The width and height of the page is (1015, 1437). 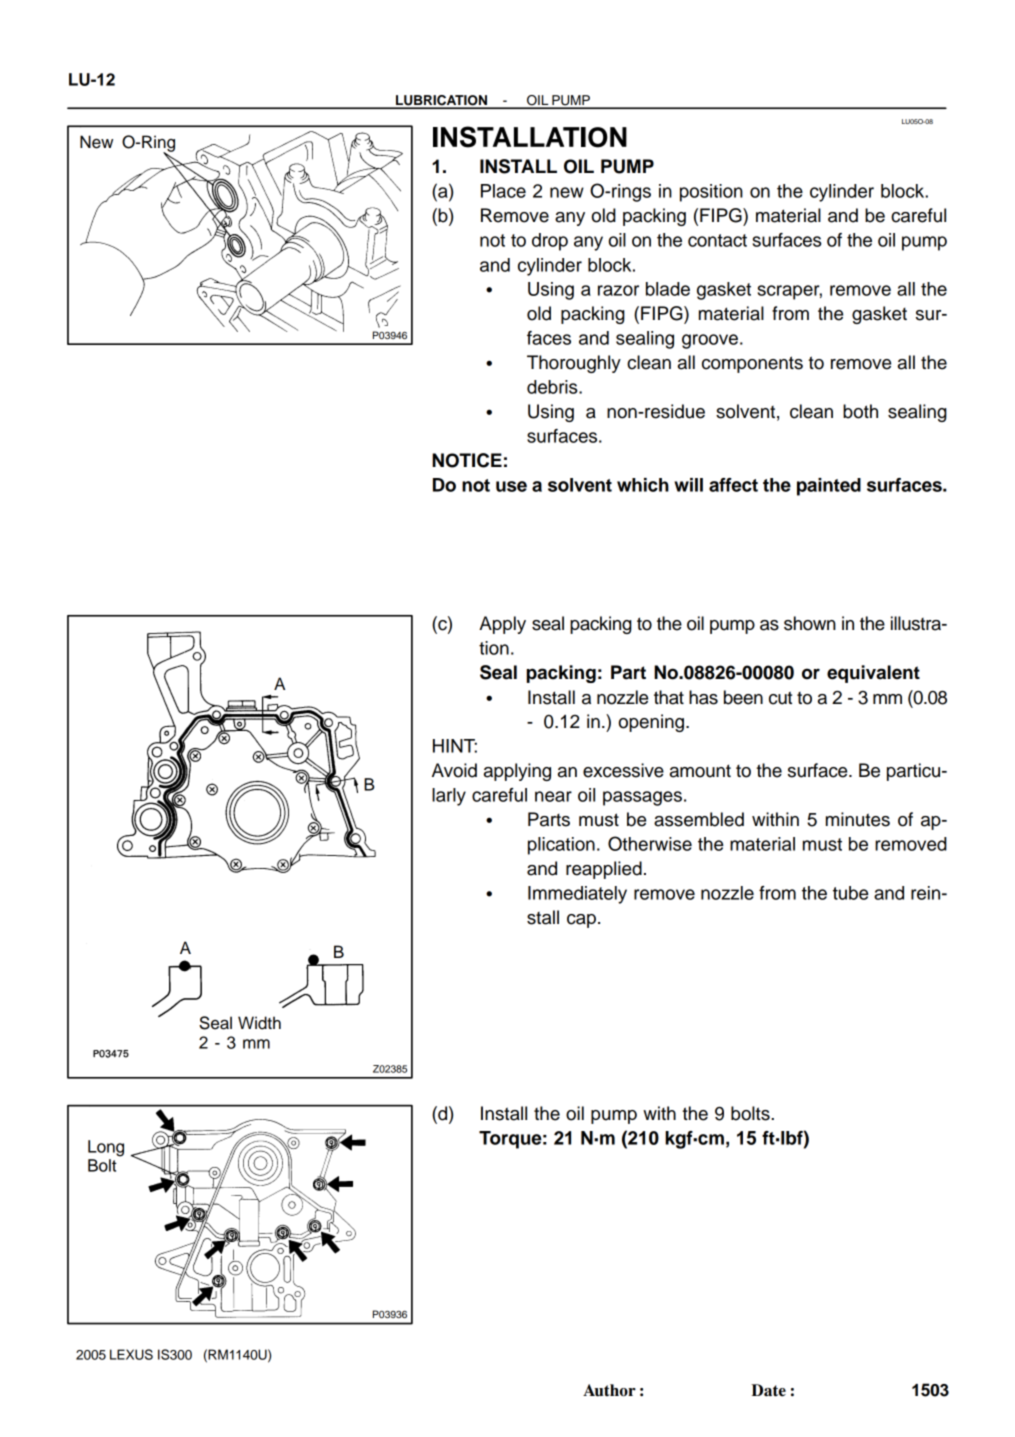 I want to click on Place, so click(x=503, y=191).
